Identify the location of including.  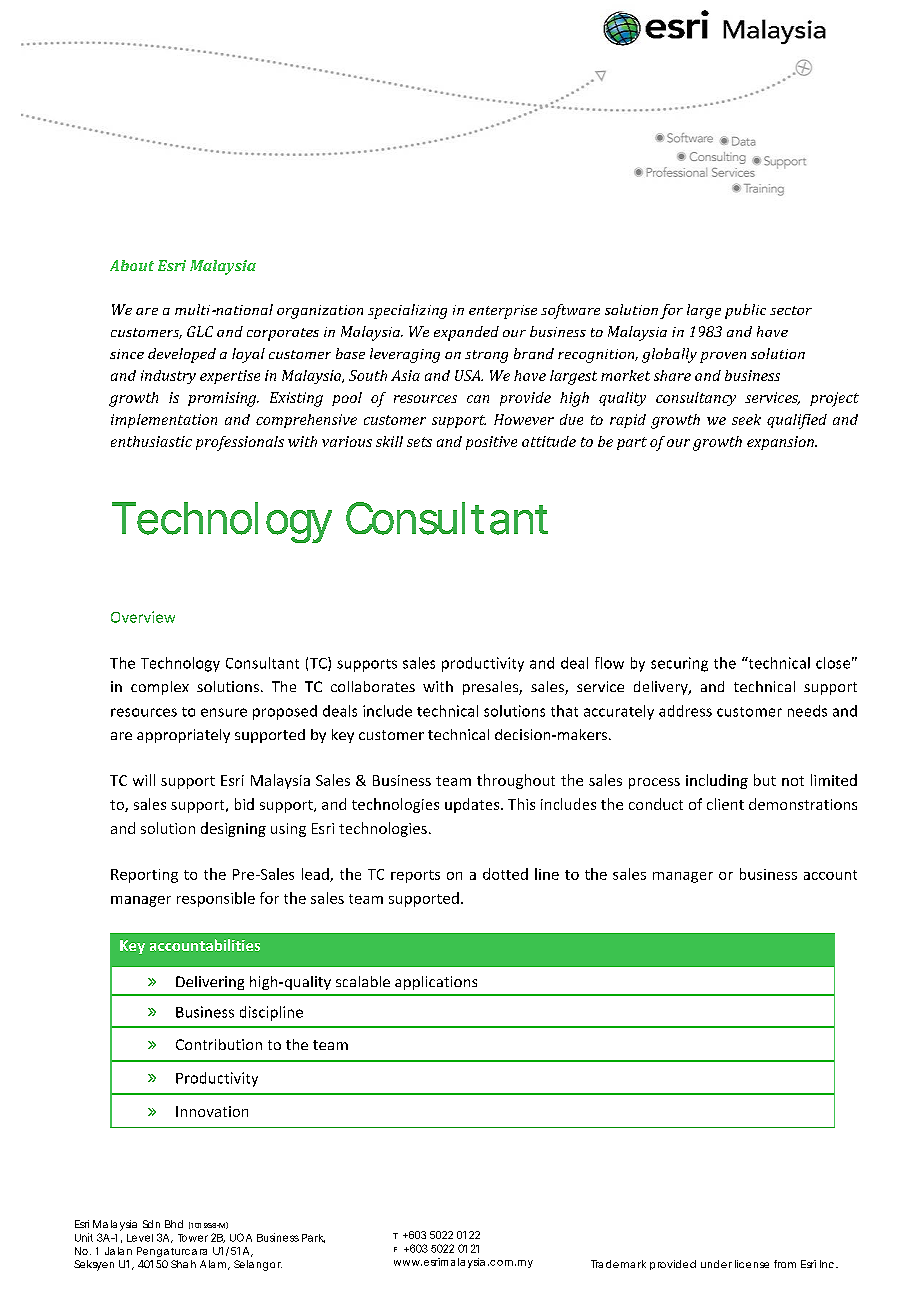
(717, 781).
